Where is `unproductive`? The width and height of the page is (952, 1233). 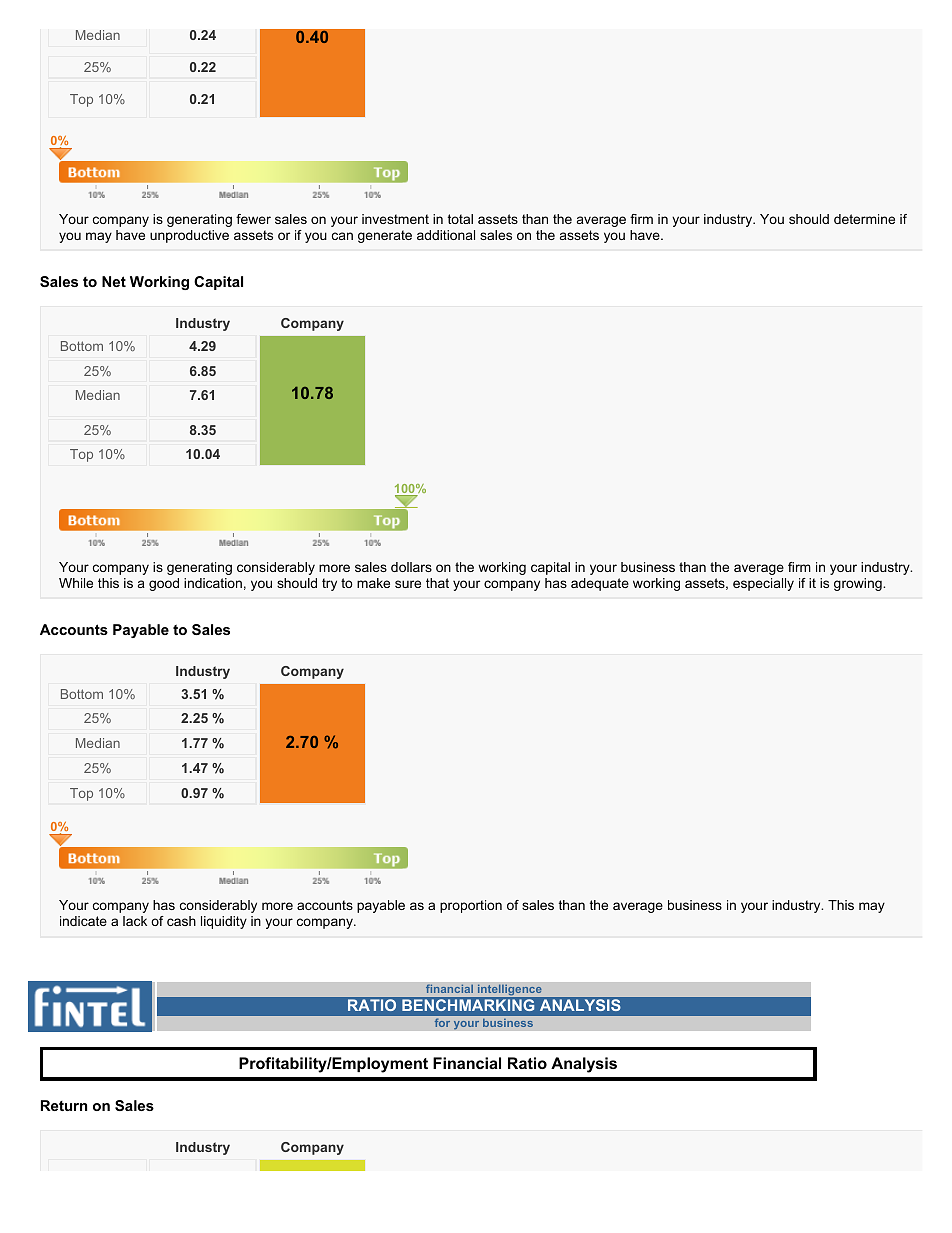 unproductive is located at coordinates (189, 236).
